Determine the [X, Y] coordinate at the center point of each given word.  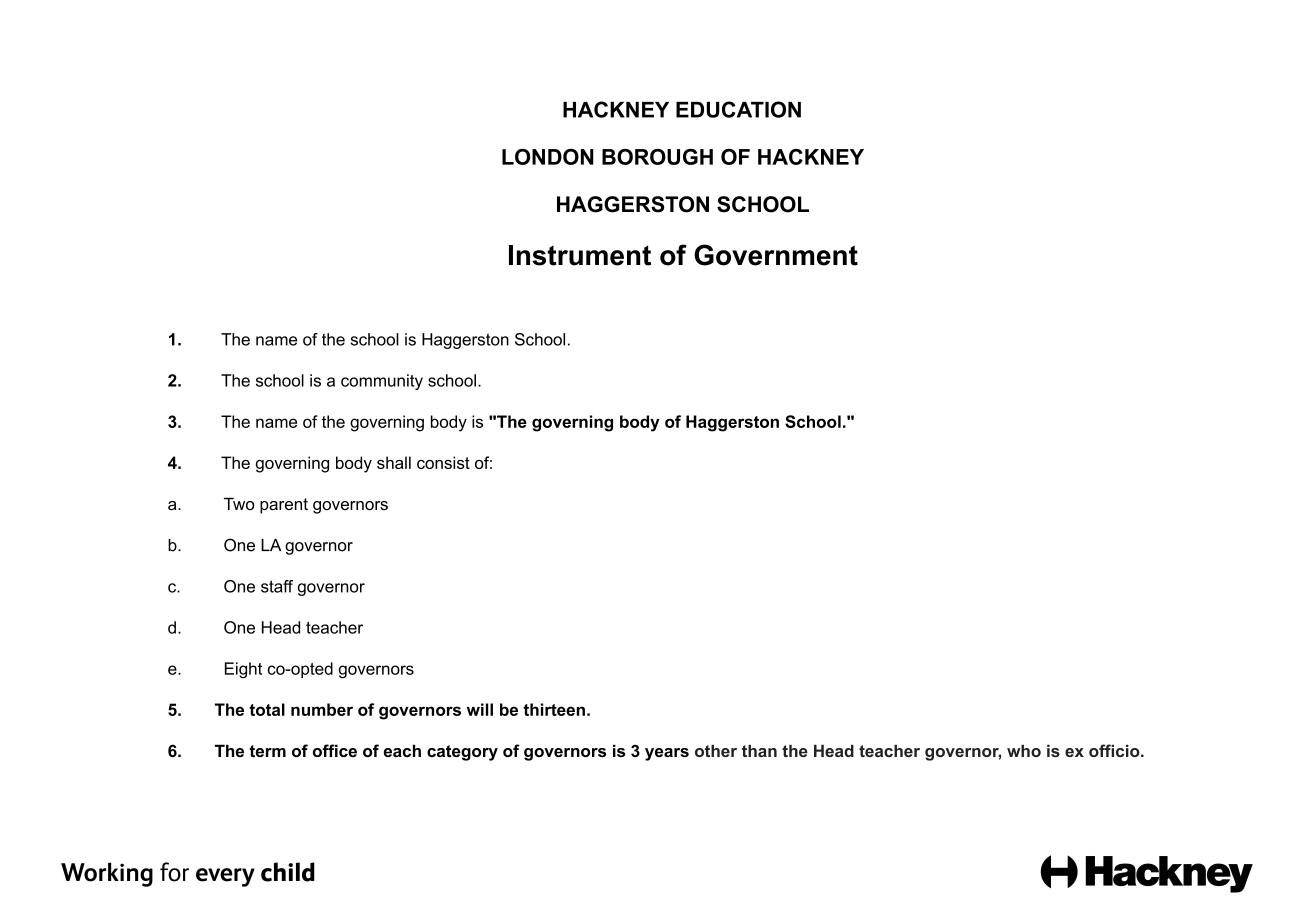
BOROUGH [657, 157]
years [667, 754]
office [335, 750]
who [1024, 751]
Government [776, 255]
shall [394, 462]
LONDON [548, 157]
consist [443, 462]
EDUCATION [738, 109]
